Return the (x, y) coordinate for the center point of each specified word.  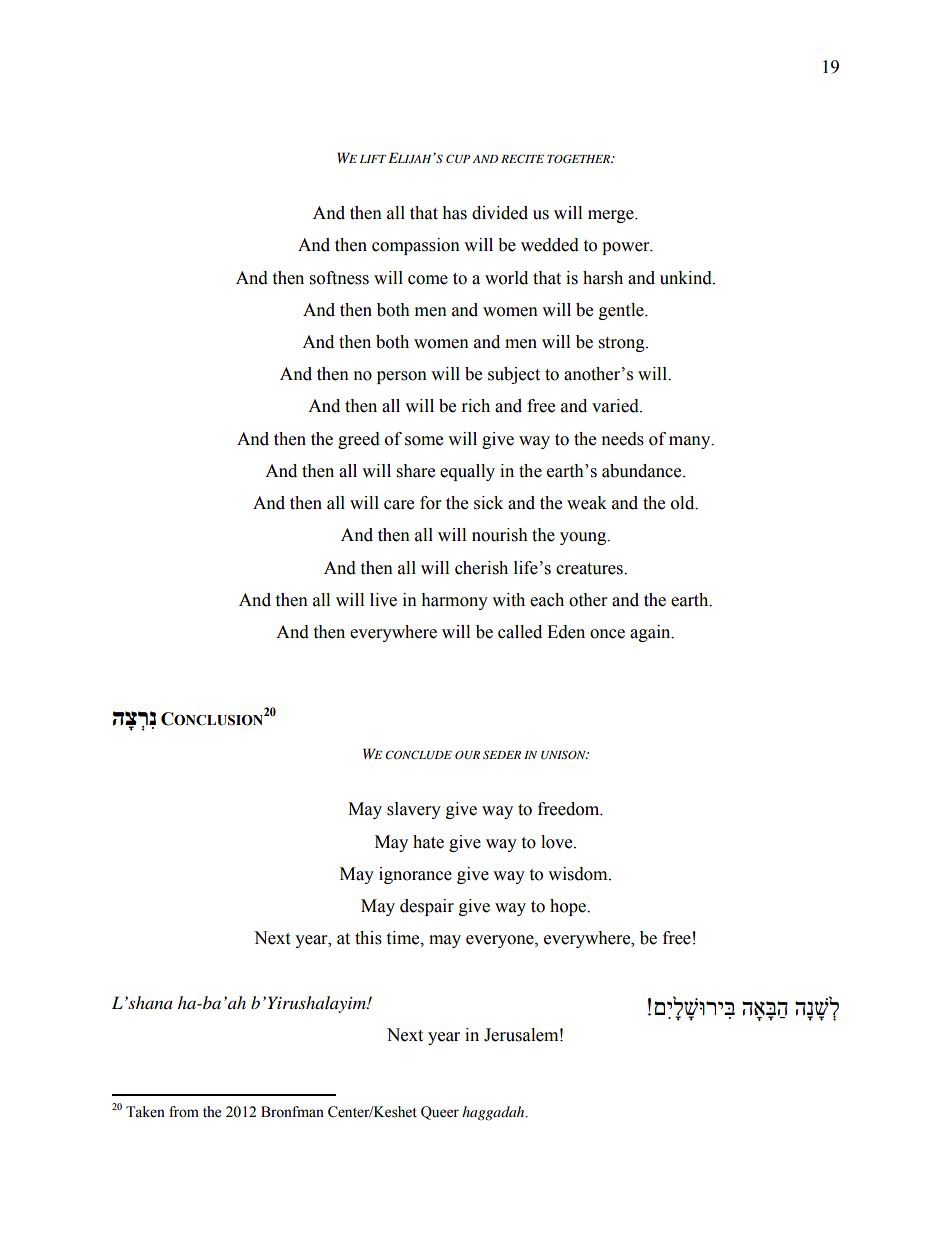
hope (569, 907)
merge (612, 216)
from (184, 1112)
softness (339, 278)
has (454, 213)
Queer (440, 1113)
